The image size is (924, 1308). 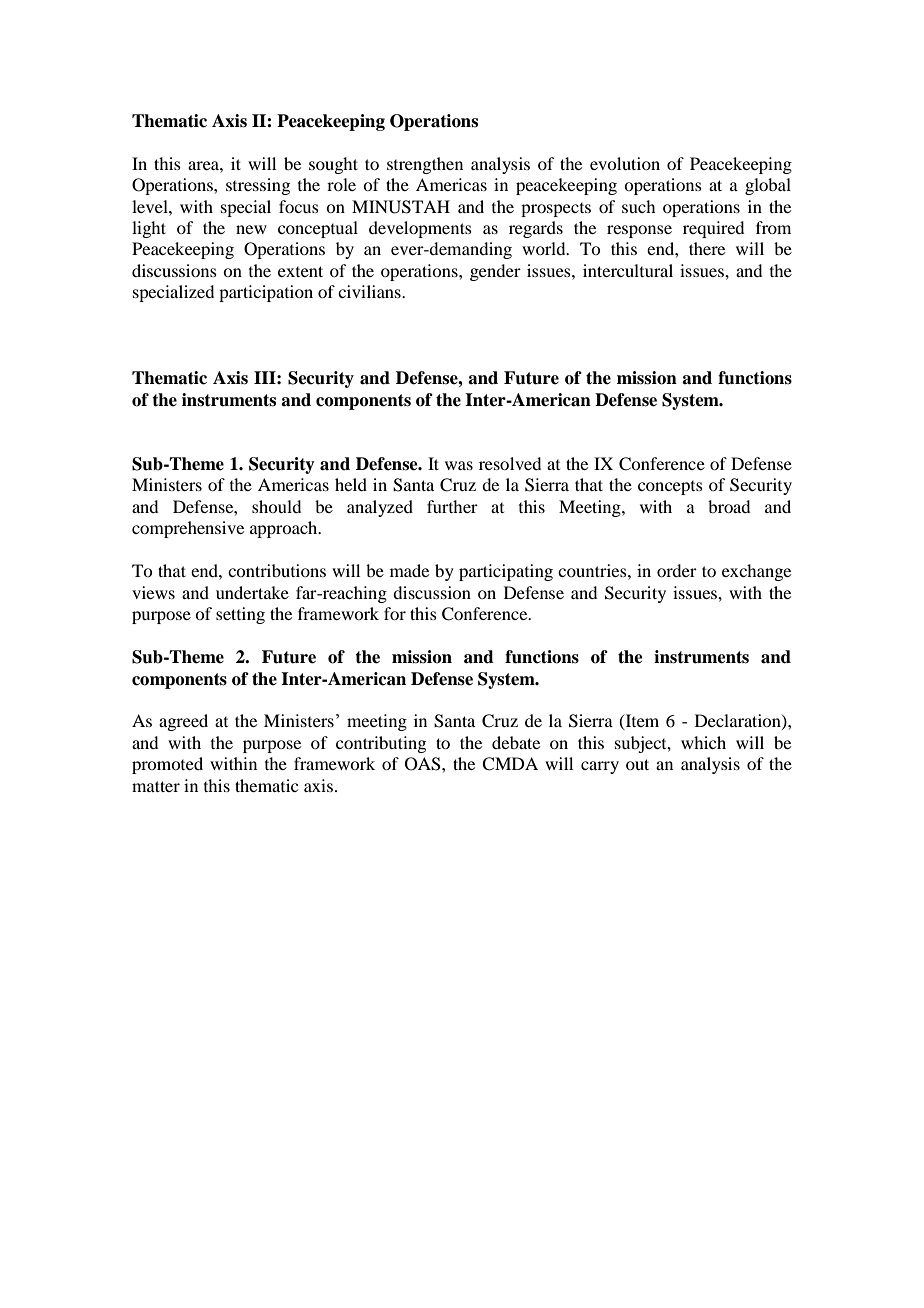 What do you see at coordinates (167, 765) in the screenshot?
I see `promoted` at bounding box center [167, 765].
